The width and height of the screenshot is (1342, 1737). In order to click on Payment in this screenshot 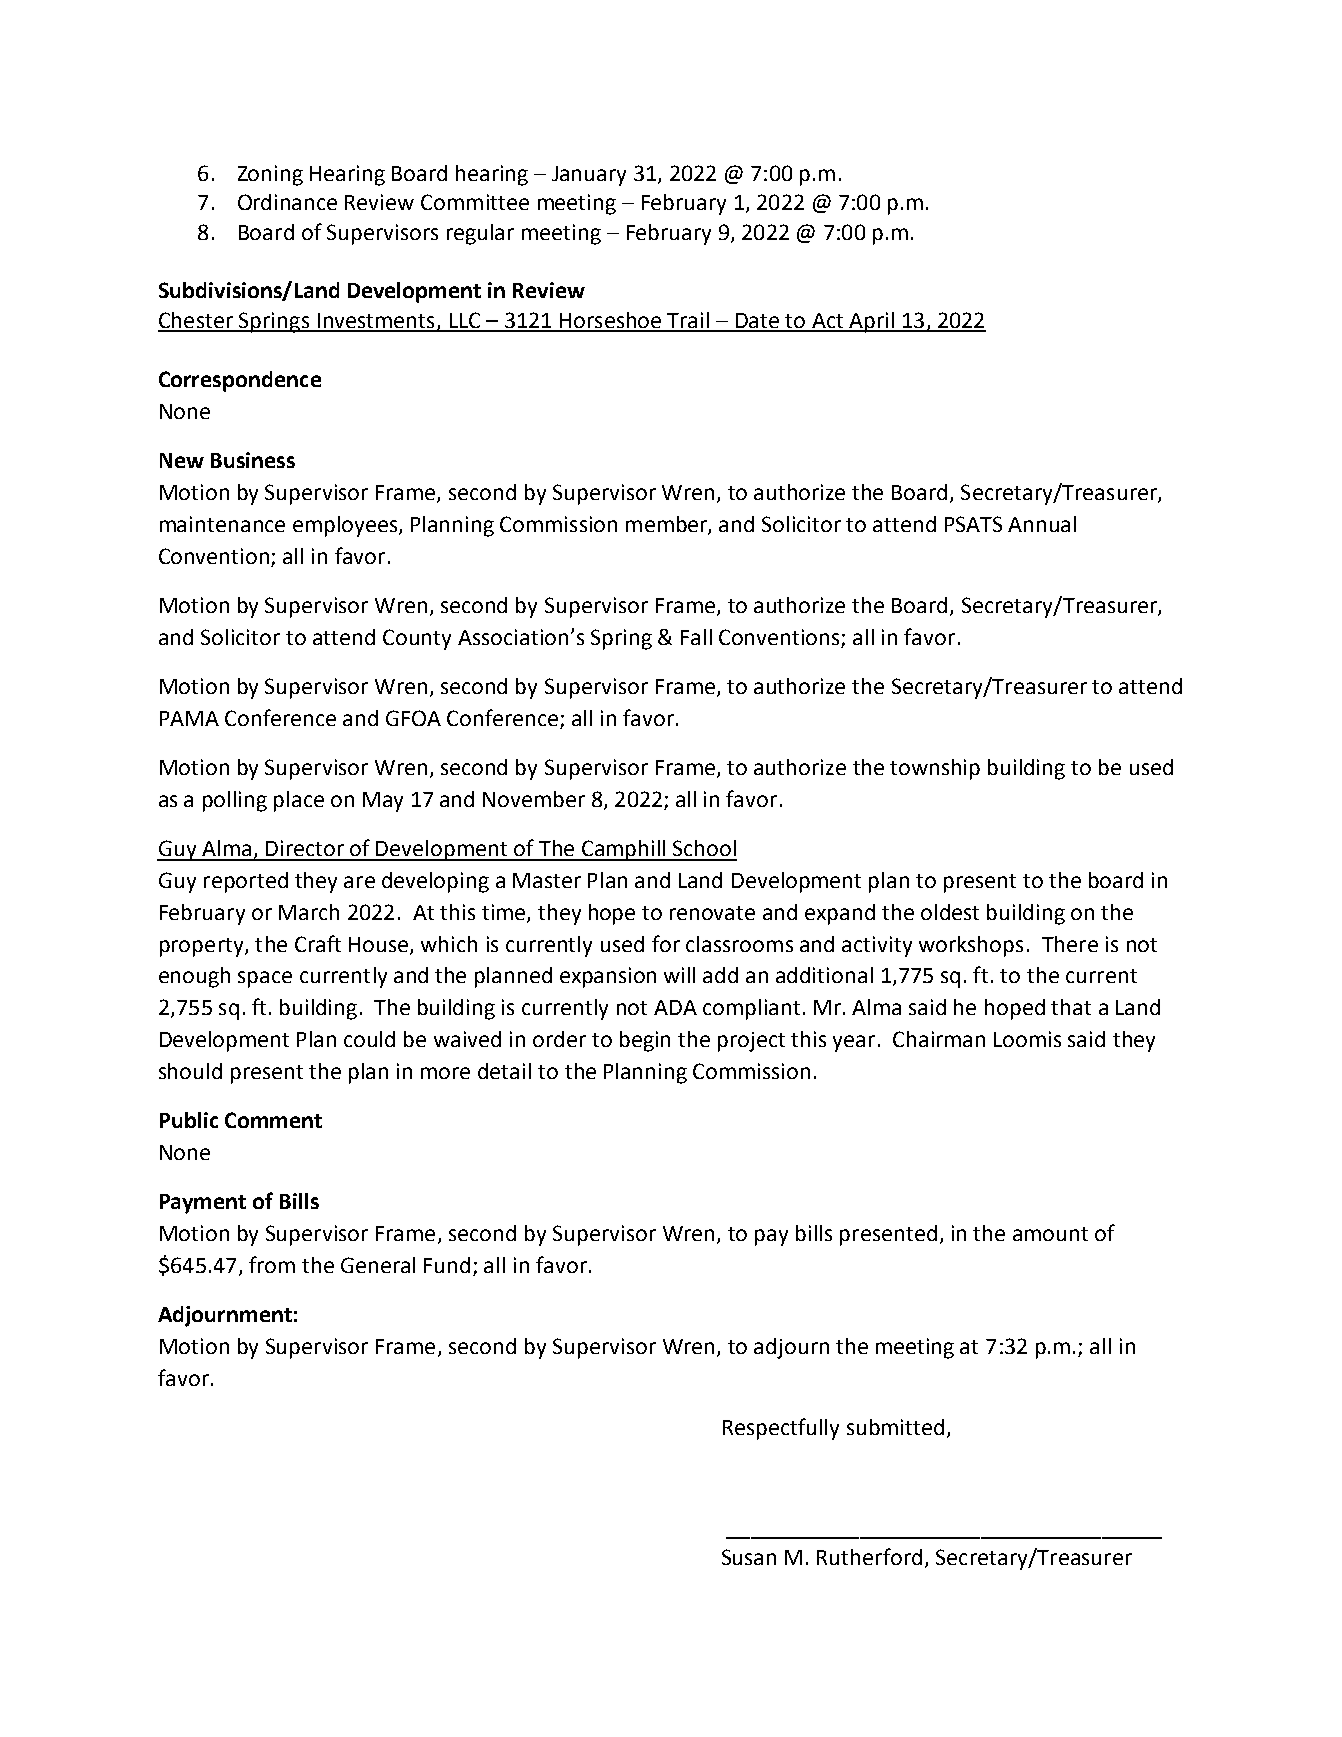, I will do `click(203, 1204)`.
